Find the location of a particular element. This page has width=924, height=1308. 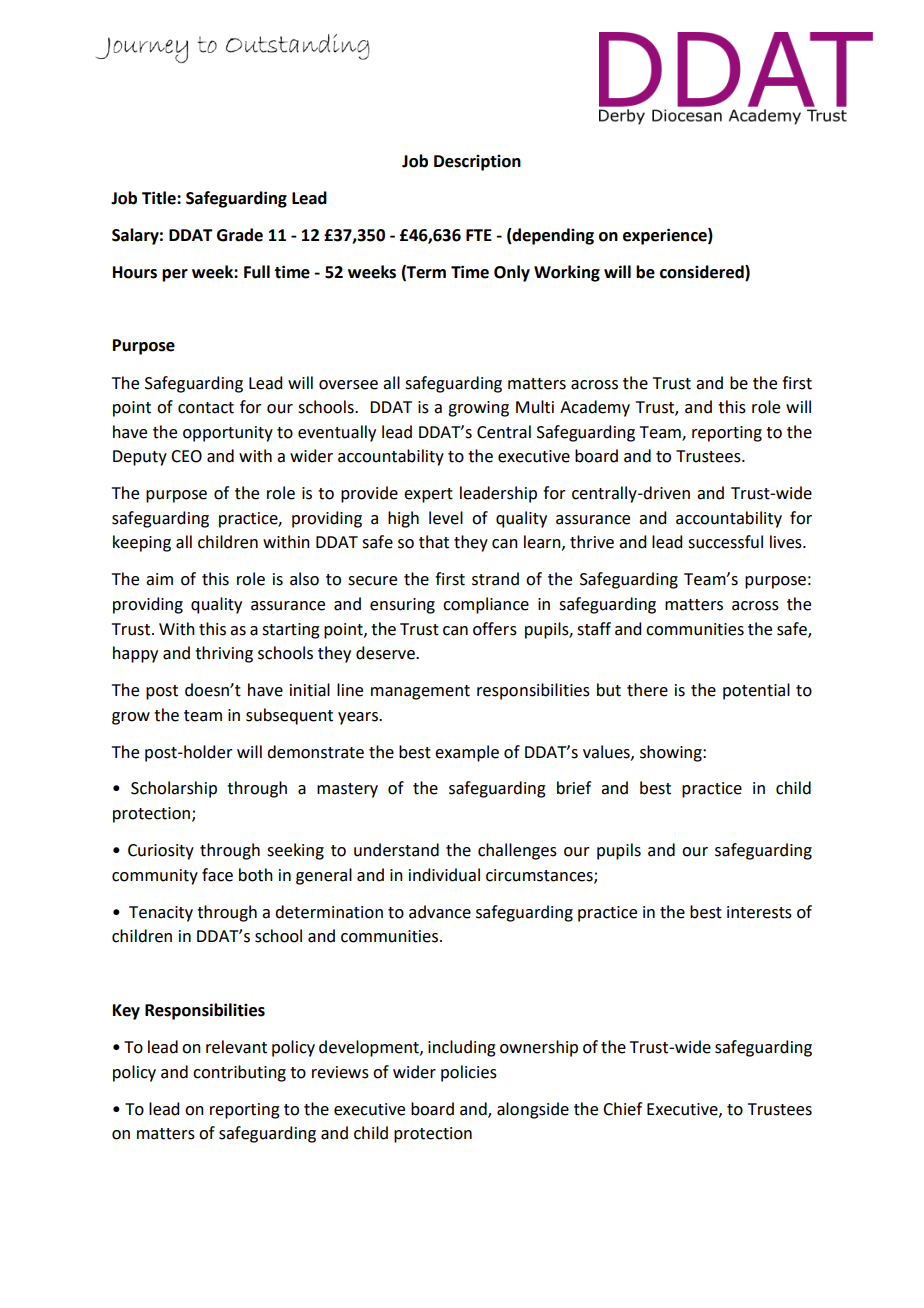

considered is located at coordinates (703, 272).
